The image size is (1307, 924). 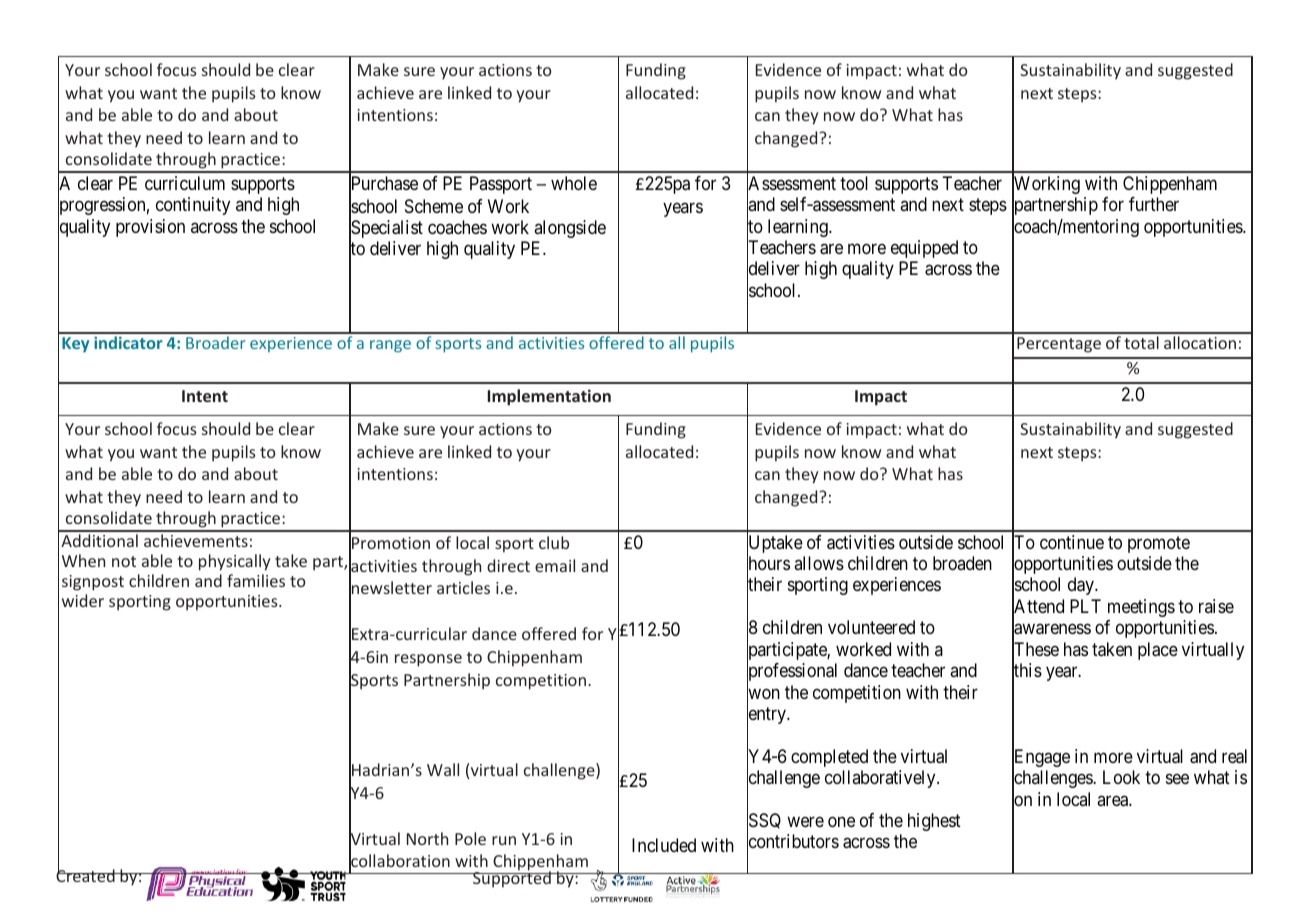 I want to click on place, so click(x=1158, y=651).
